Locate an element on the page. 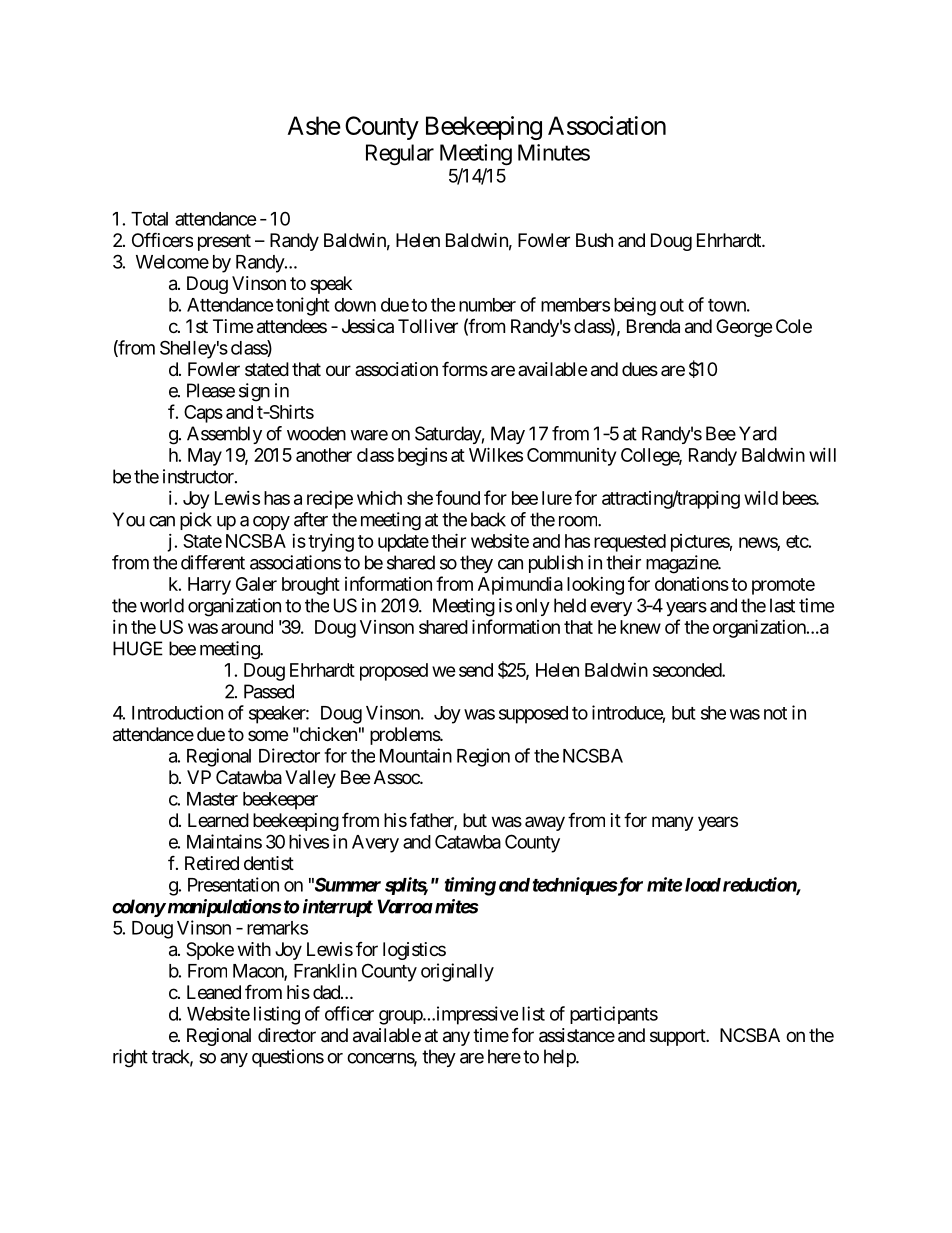 The image size is (952, 1233). Bush is located at coordinates (594, 240).
